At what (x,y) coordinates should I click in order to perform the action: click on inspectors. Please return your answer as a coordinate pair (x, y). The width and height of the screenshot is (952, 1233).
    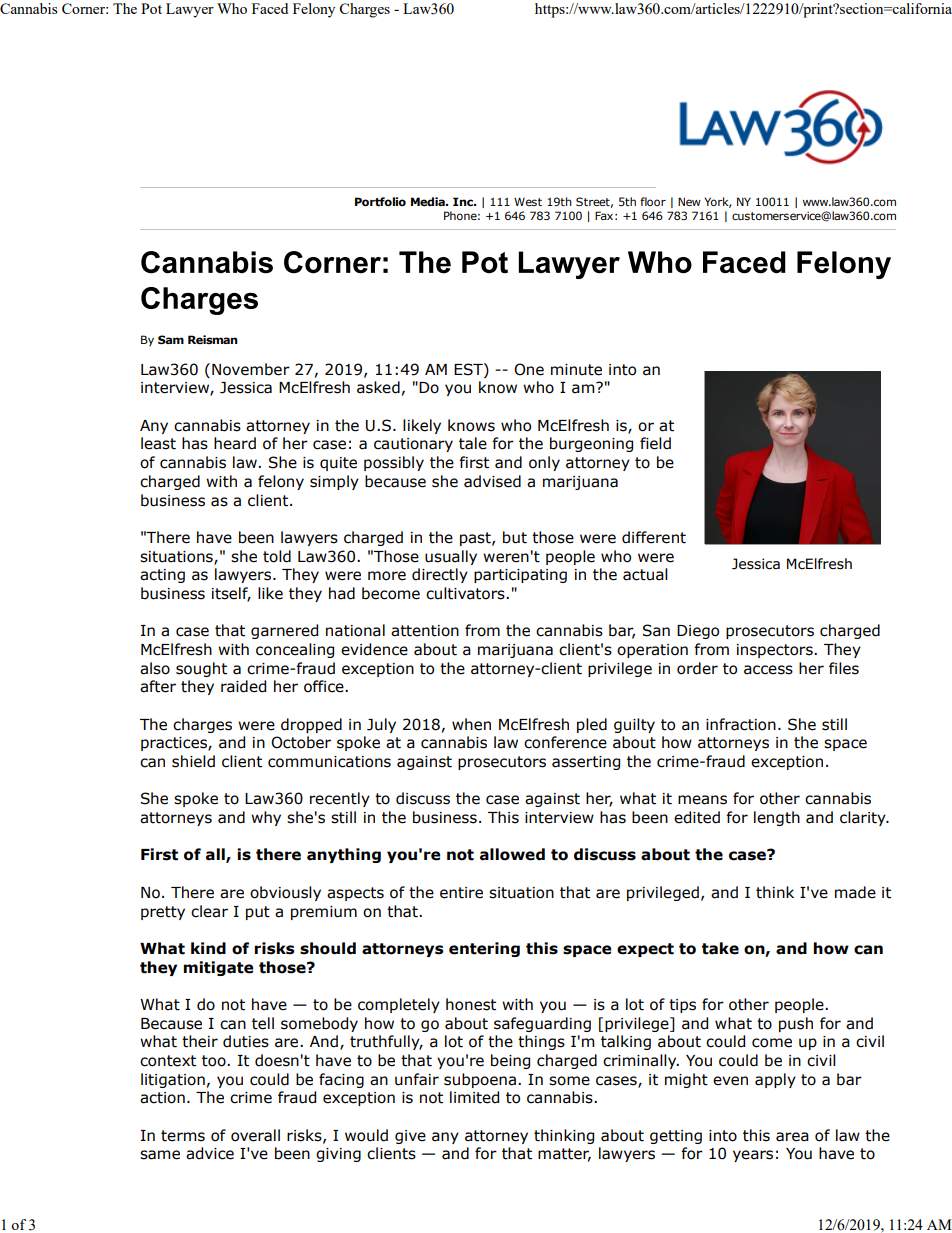
    Looking at the image, I should click on (776, 651).
